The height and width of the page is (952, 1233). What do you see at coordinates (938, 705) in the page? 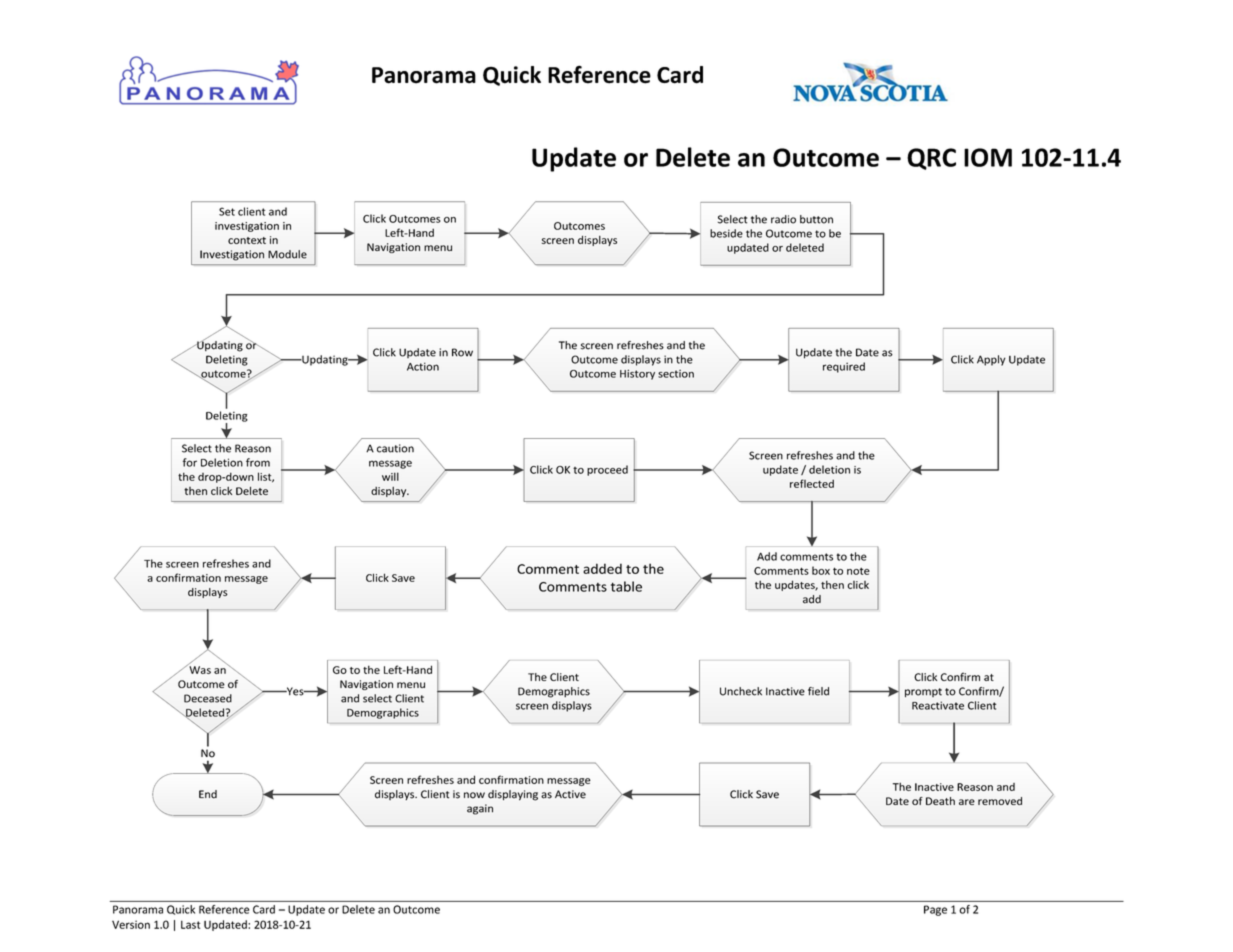
I see `Reactivate` at bounding box center [938, 705].
